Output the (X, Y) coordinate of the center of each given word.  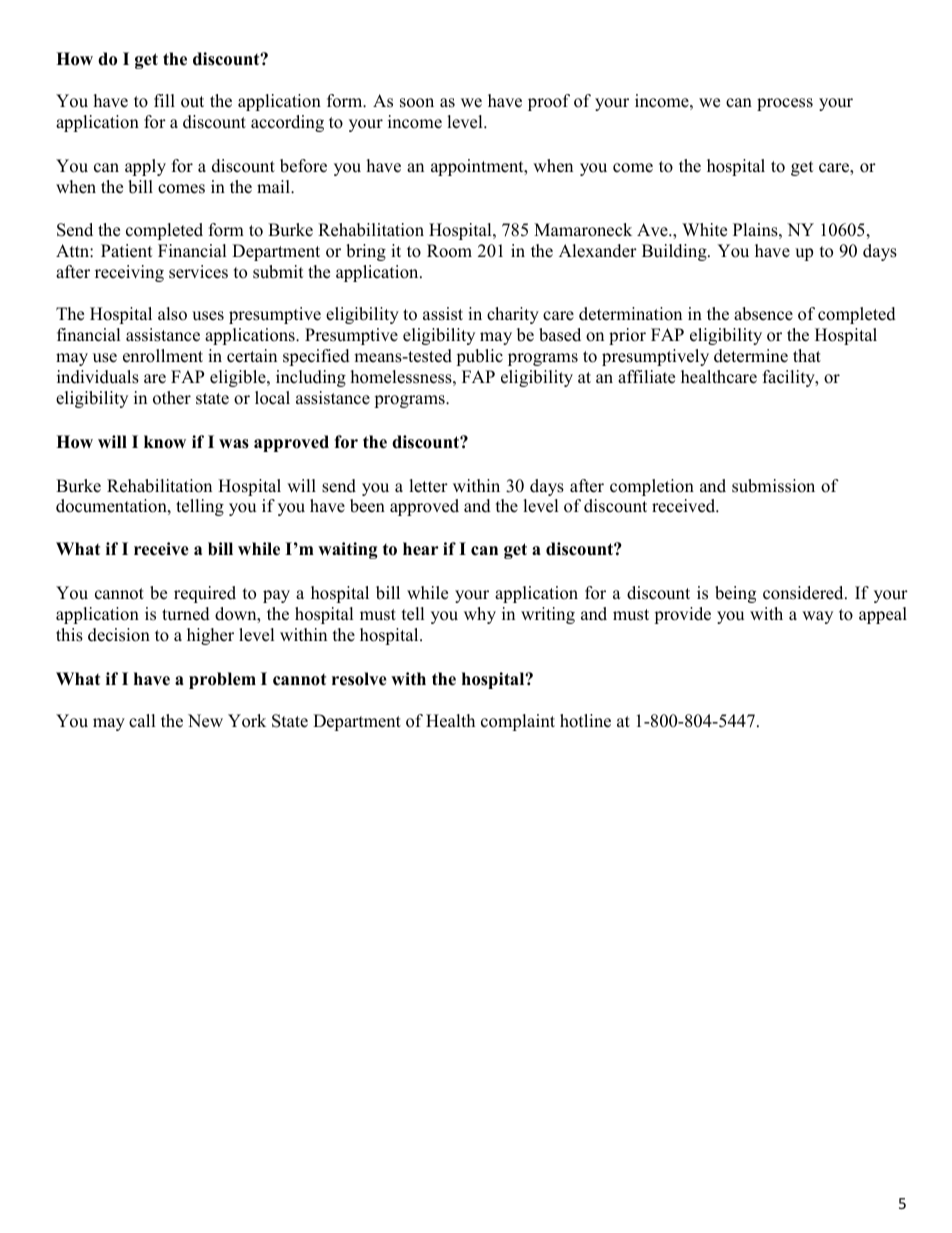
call (142, 721)
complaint (518, 722)
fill (164, 100)
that (807, 355)
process (785, 104)
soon (417, 103)
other (172, 398)
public (479, 357)
